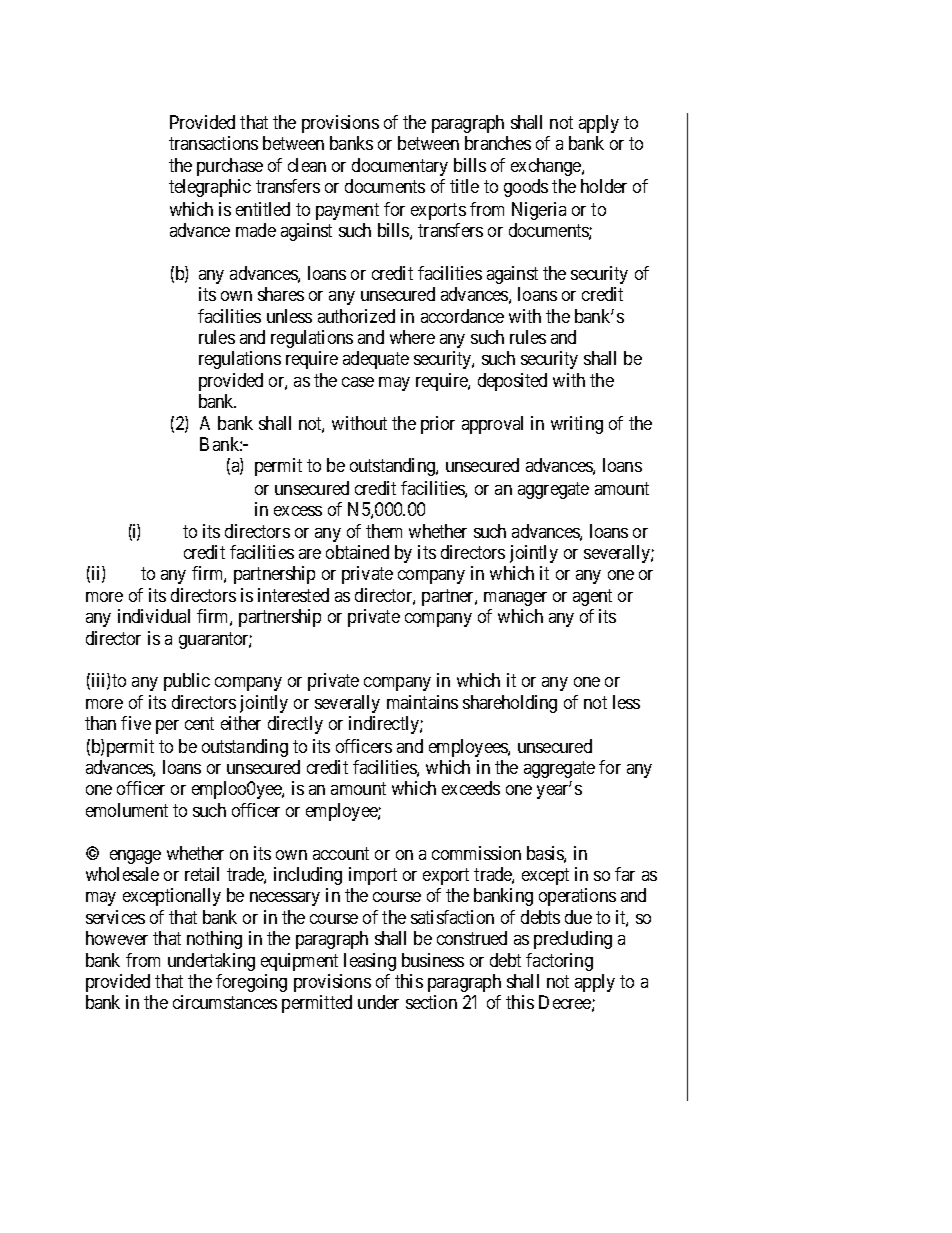  What do you see at coordinates (370, 962) in the page?
I see `leasing` at bounding box center [370, 962].
